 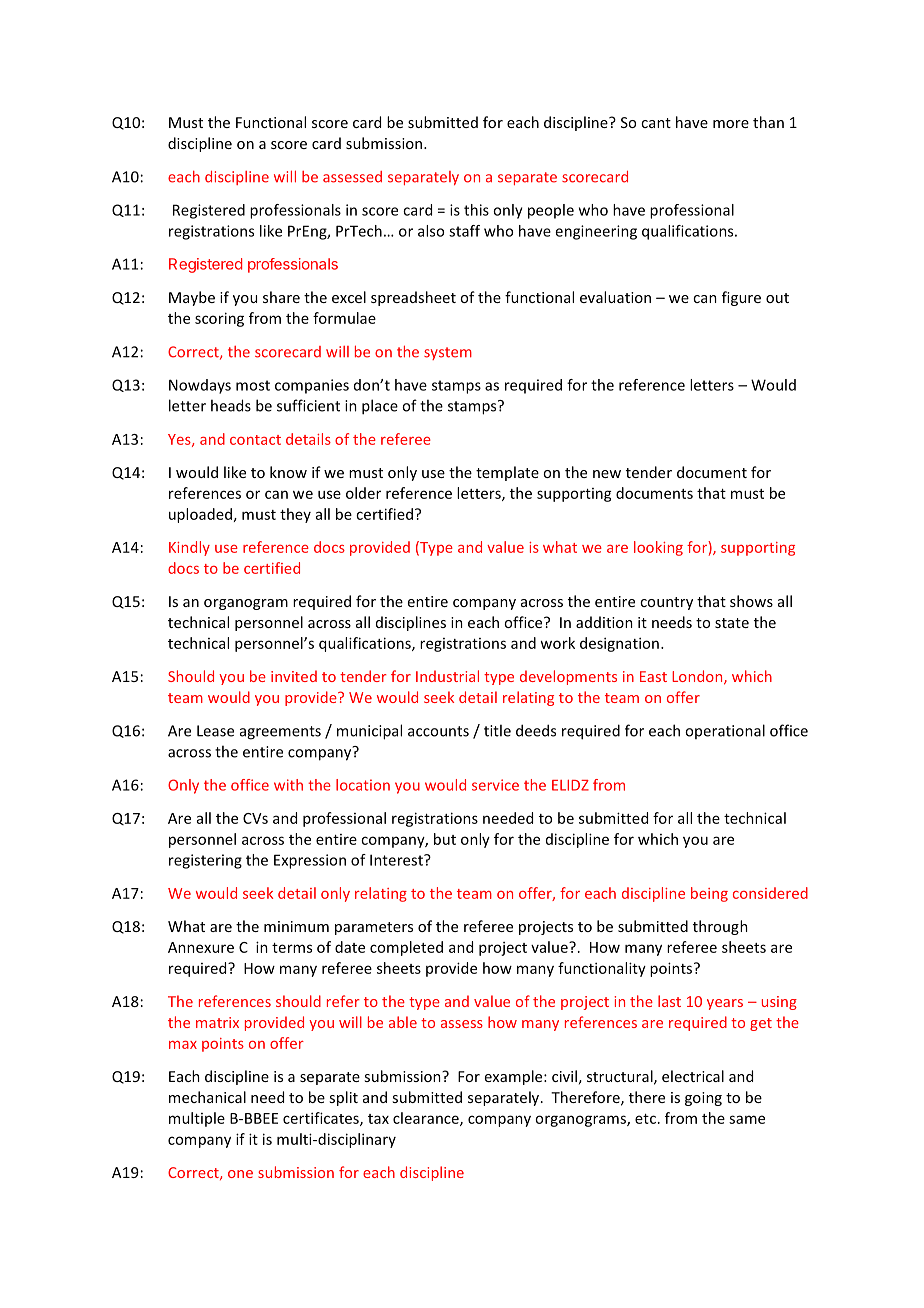 What do you see at coordinates (281, 297) in the image?
I see `share` at bounding box center [281, 297].
